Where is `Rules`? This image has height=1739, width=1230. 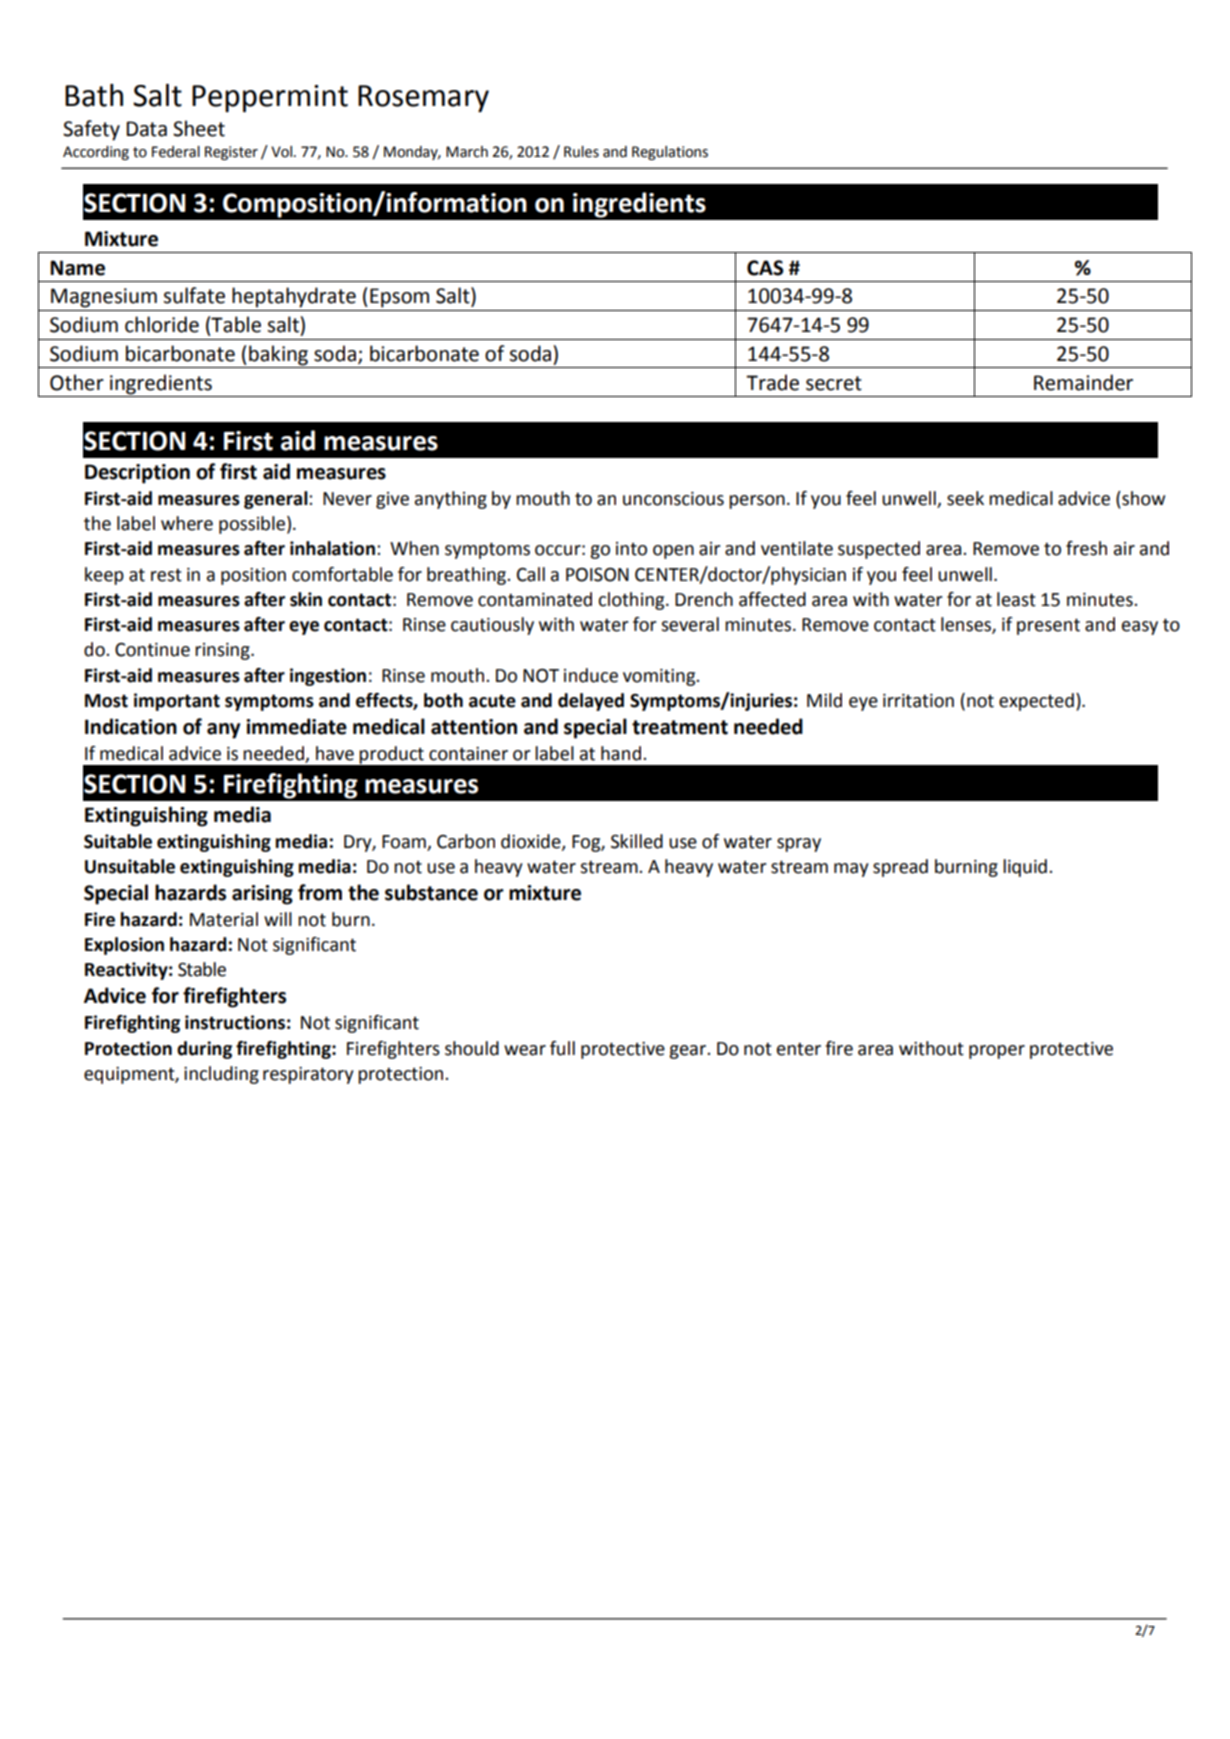 Rules is located at coordinates (581, 152).
